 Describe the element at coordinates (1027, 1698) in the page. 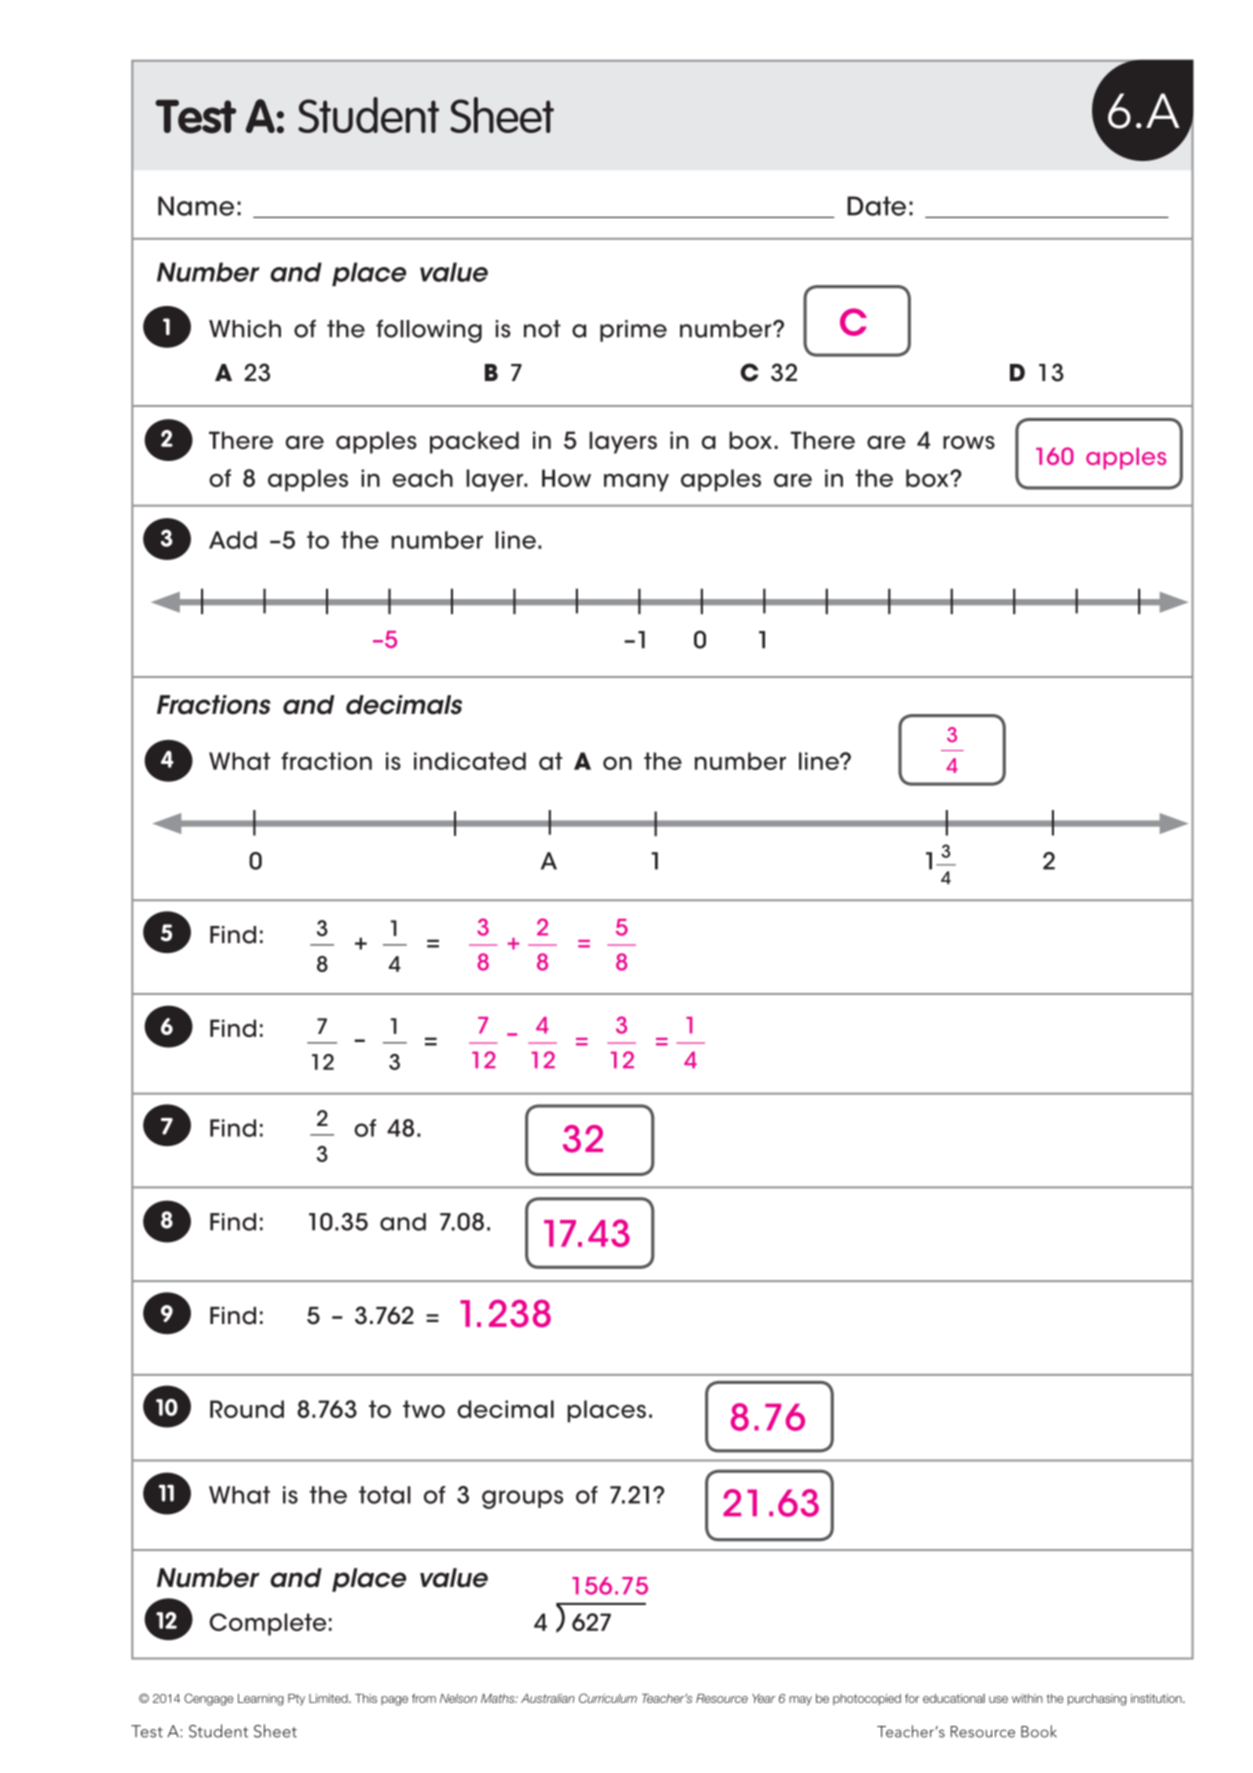

I see `within` at that location.
